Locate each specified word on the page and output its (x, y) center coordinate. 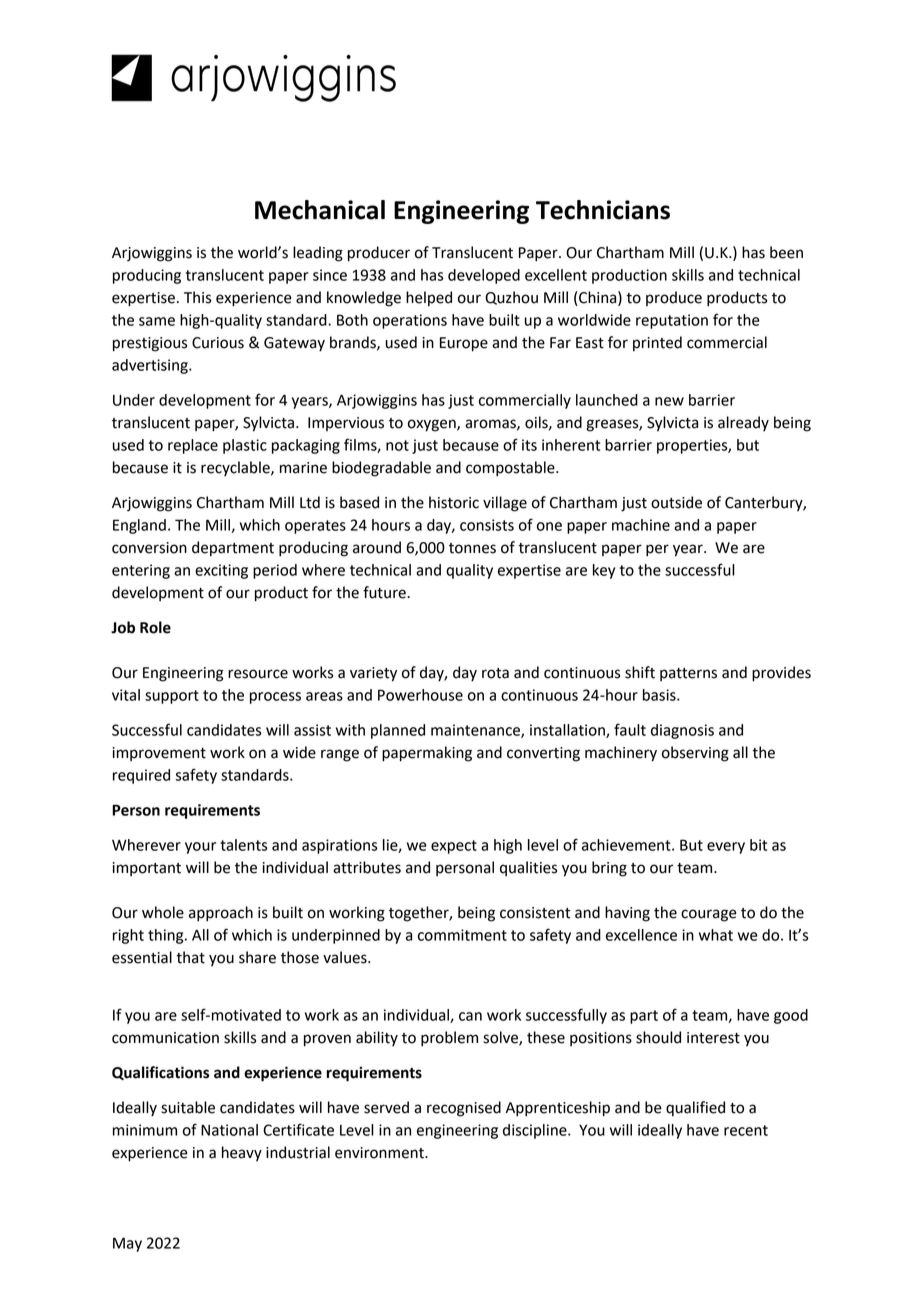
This (197, 297)
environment (380, 1153)
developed (484, 276)
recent (746, 1130)
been (786, 252)
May (127, 1244)
